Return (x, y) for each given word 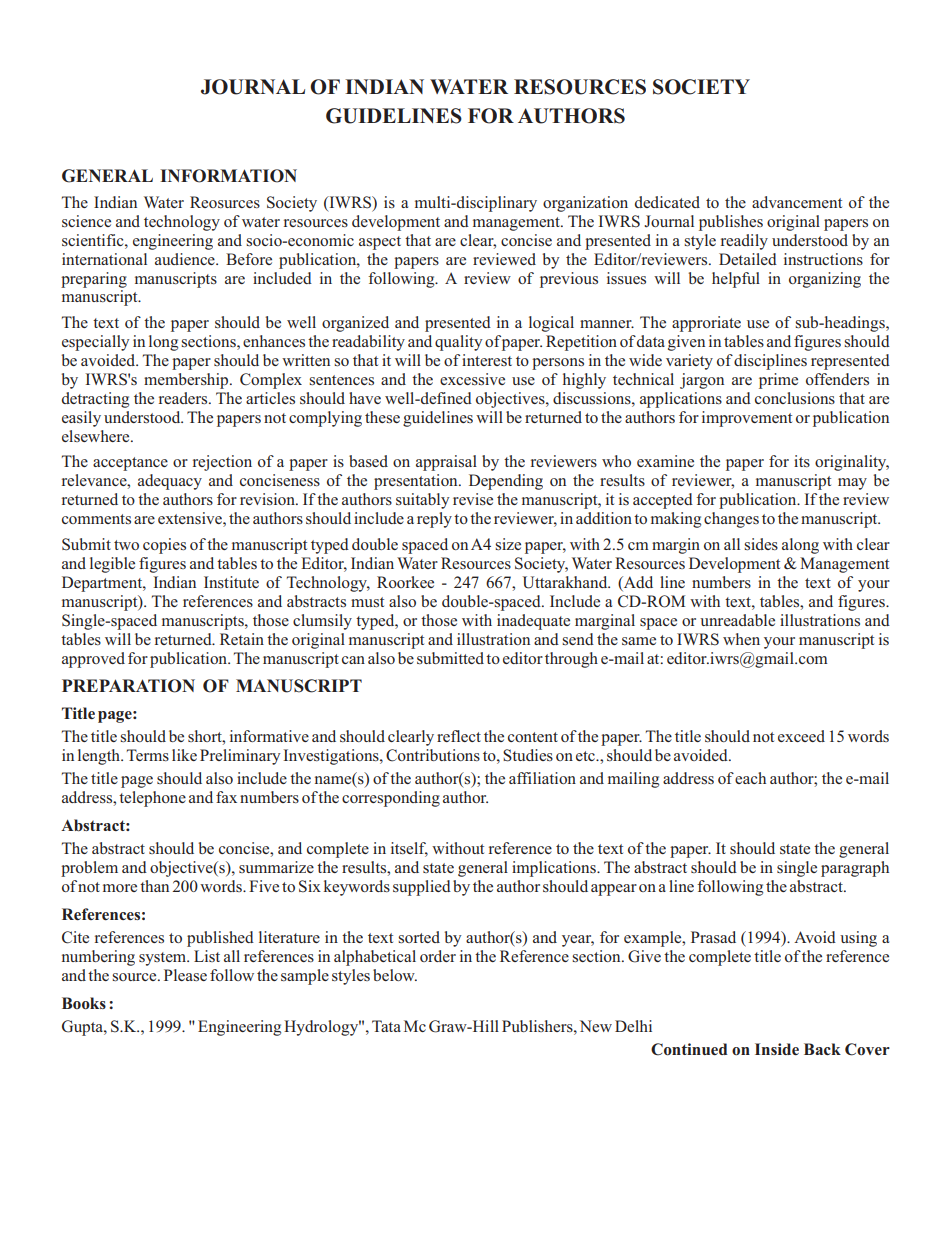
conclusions (795, 398)
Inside (777, 1049)
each (750, 778)
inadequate (533, 622)
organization (585, 204)
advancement (797, 202)
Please (185, 975)
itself (409, 849)
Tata (386, 1026)
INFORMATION (228, 176)
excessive (472, 379)
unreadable (737, 620)
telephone (152, 799)
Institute (231, 582)
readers (184, 398)
